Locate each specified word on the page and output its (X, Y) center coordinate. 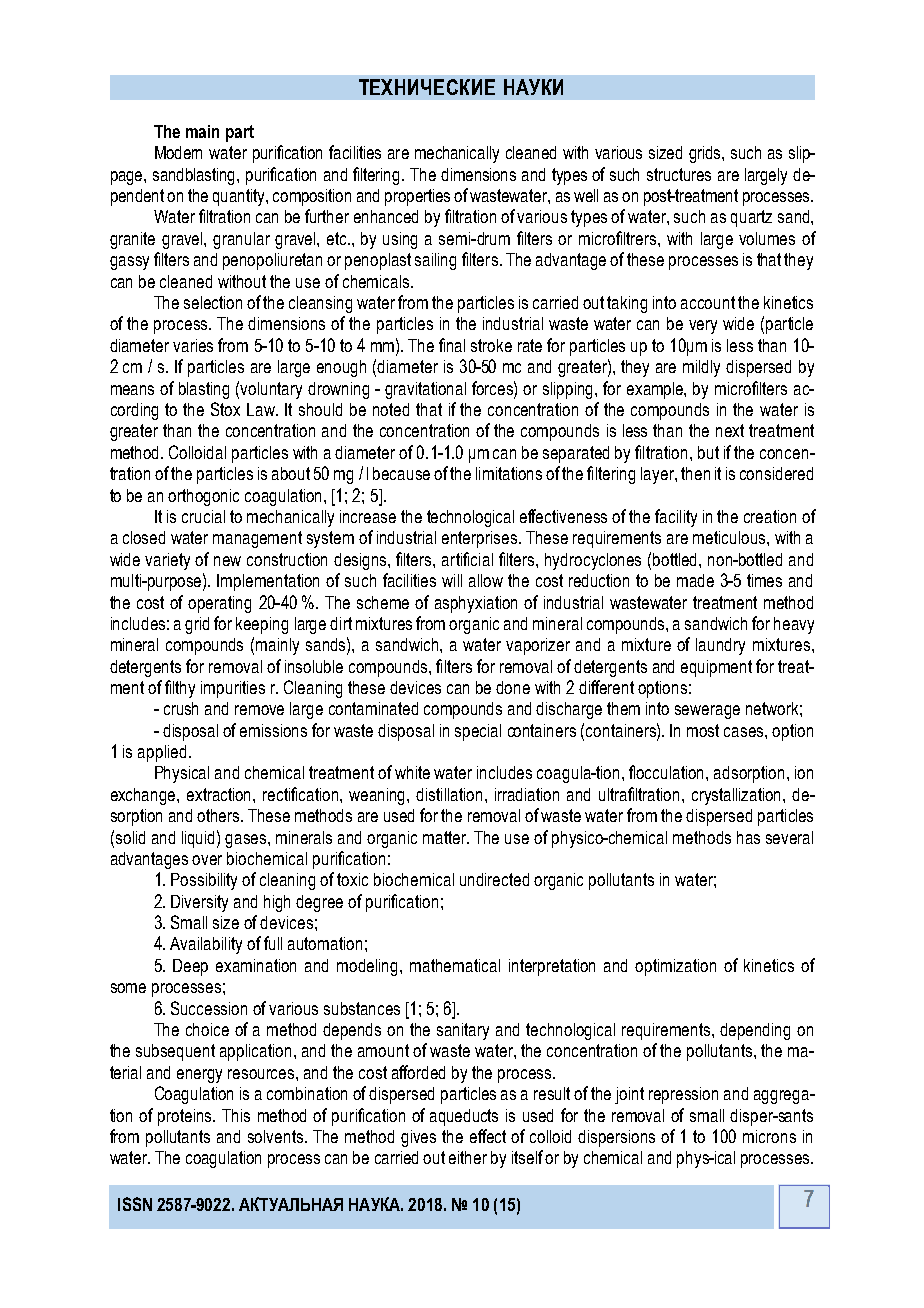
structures (679, 174)
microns (769, 1136)
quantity (240, 197)
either (468, 1157)
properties (417, 197)
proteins (186, 1117)
